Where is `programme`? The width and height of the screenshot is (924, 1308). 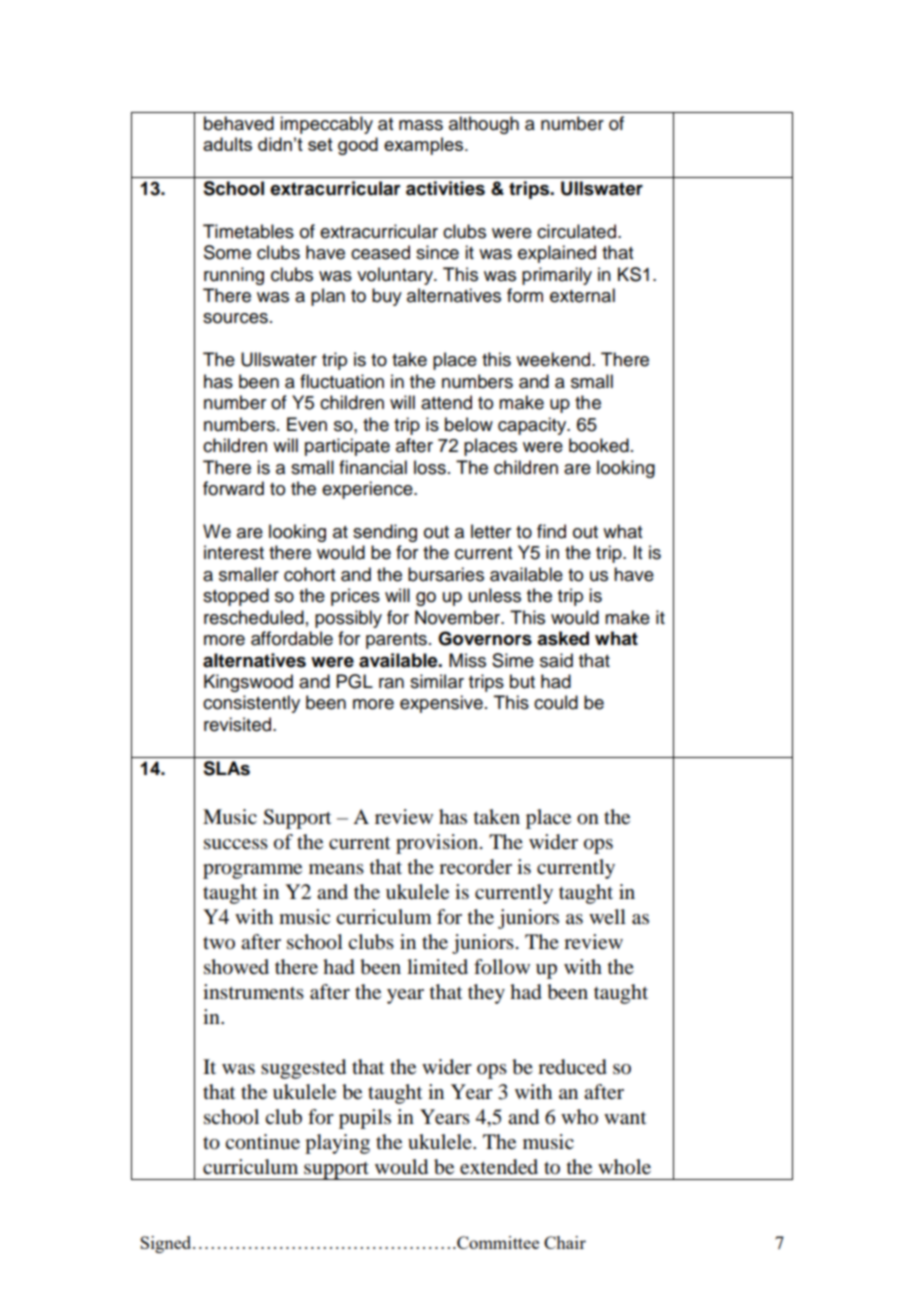
programme is located at coordinates (252, 871).
